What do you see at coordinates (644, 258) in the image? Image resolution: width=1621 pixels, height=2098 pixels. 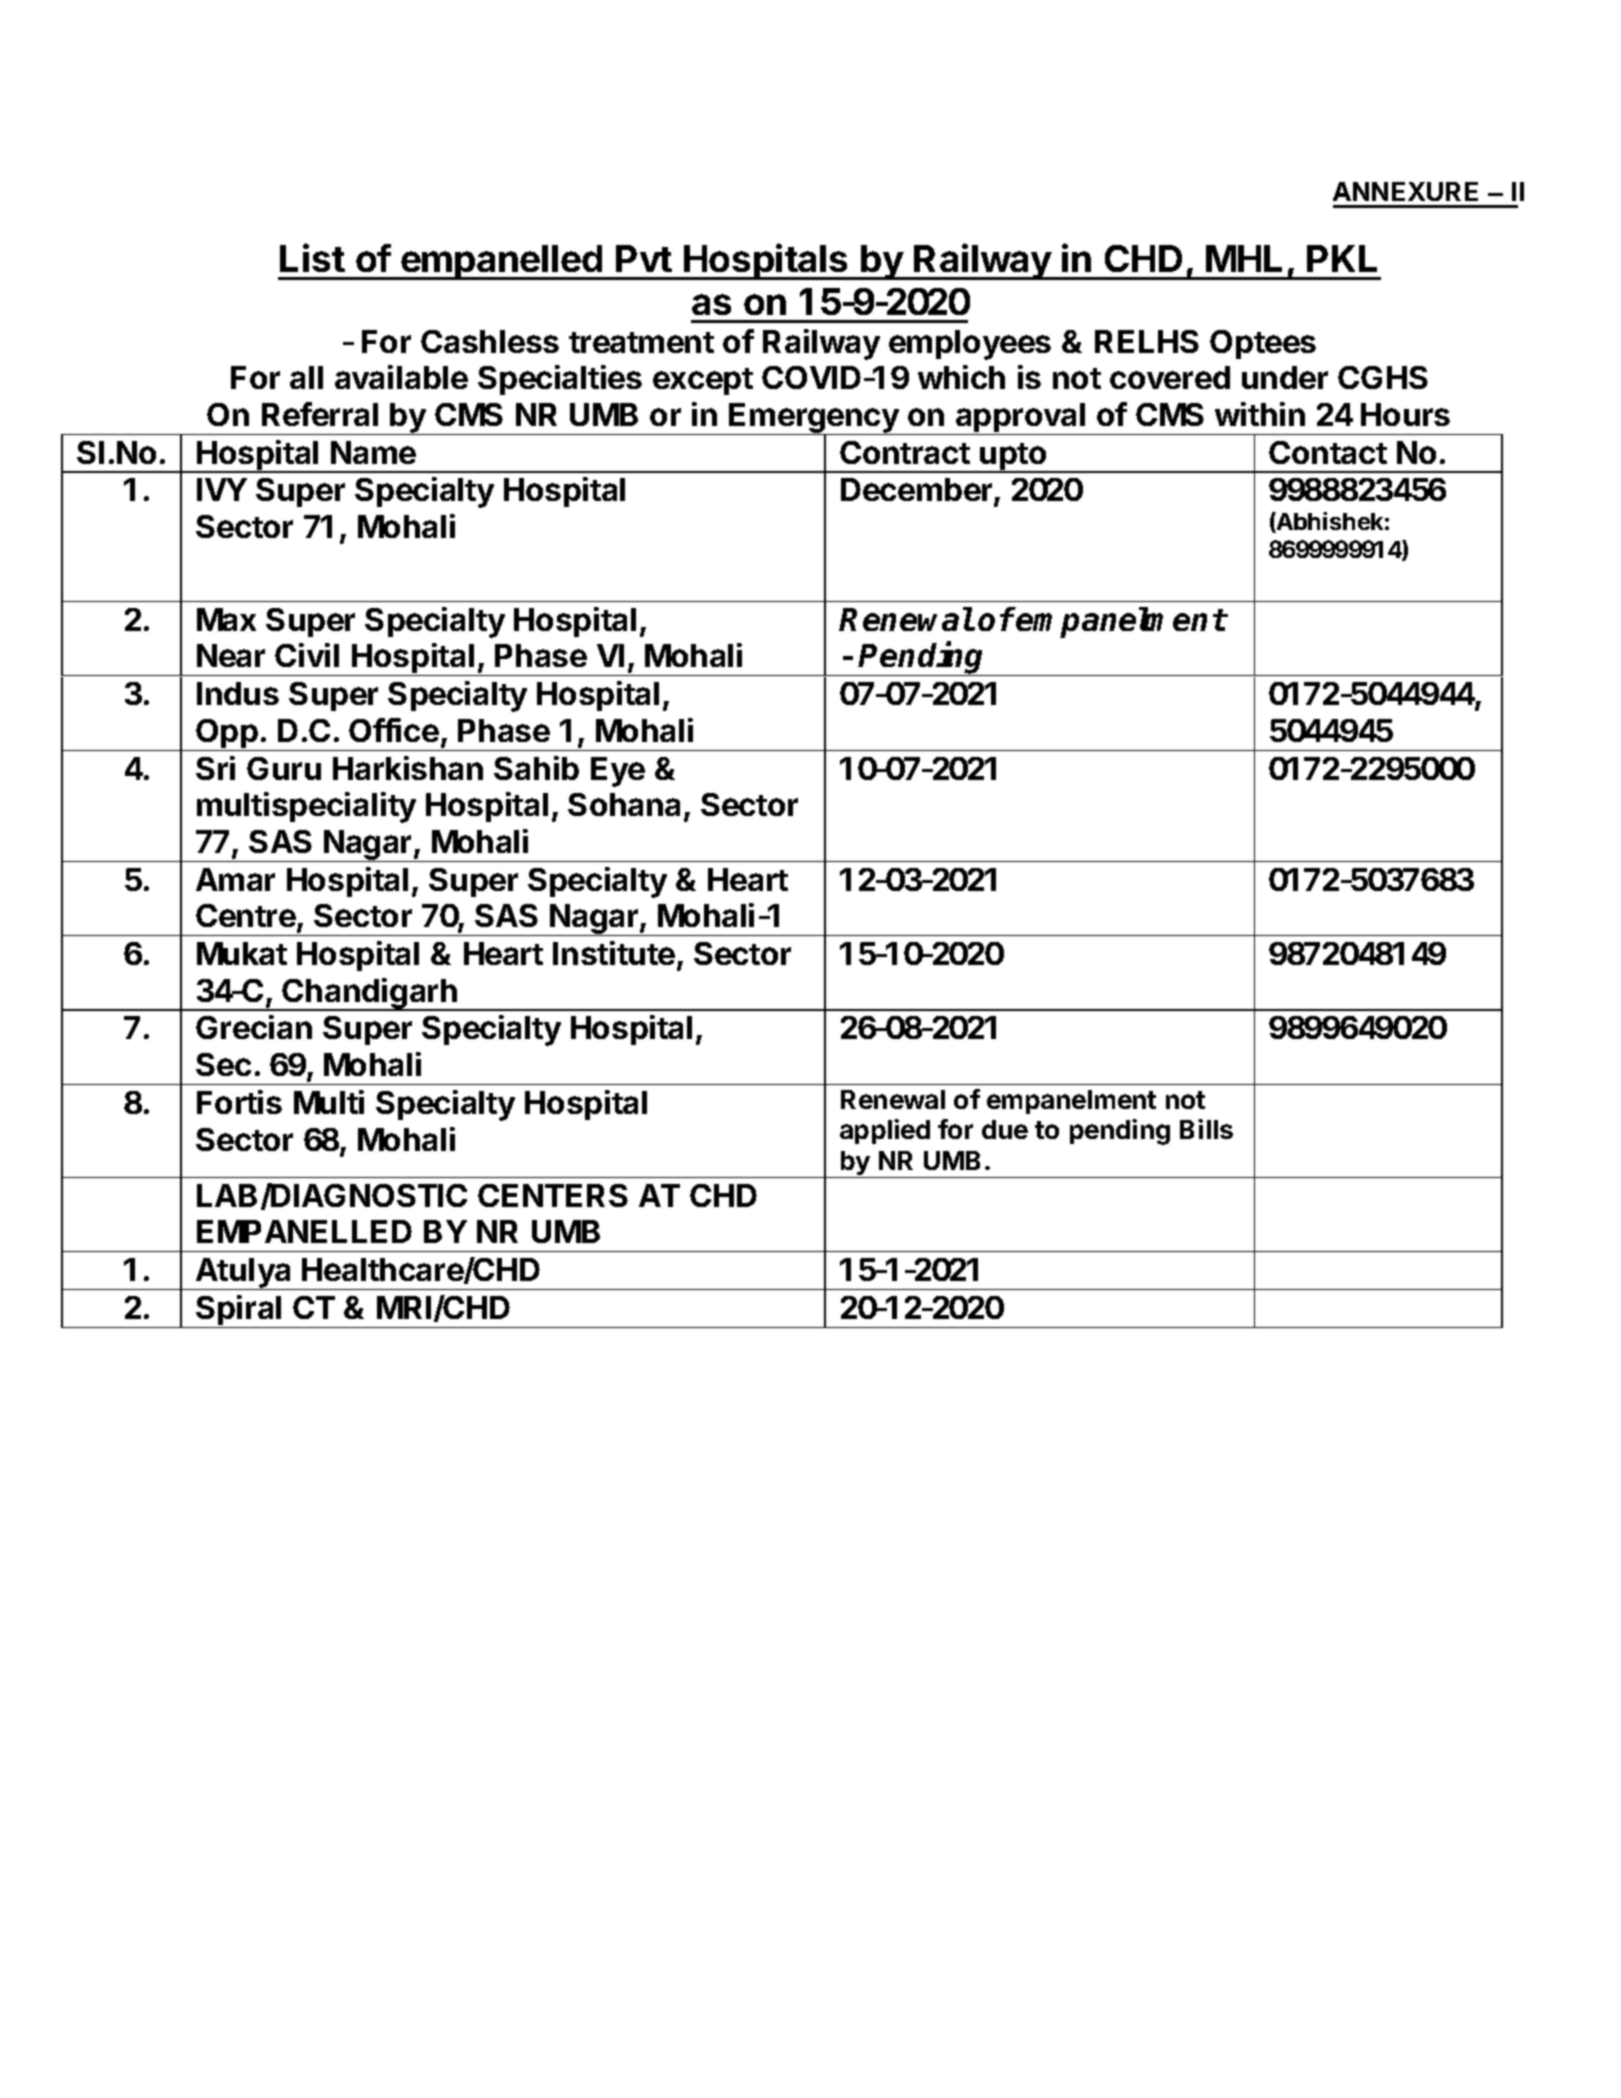 I see `Pvt` at bounding box center [644, 258].
